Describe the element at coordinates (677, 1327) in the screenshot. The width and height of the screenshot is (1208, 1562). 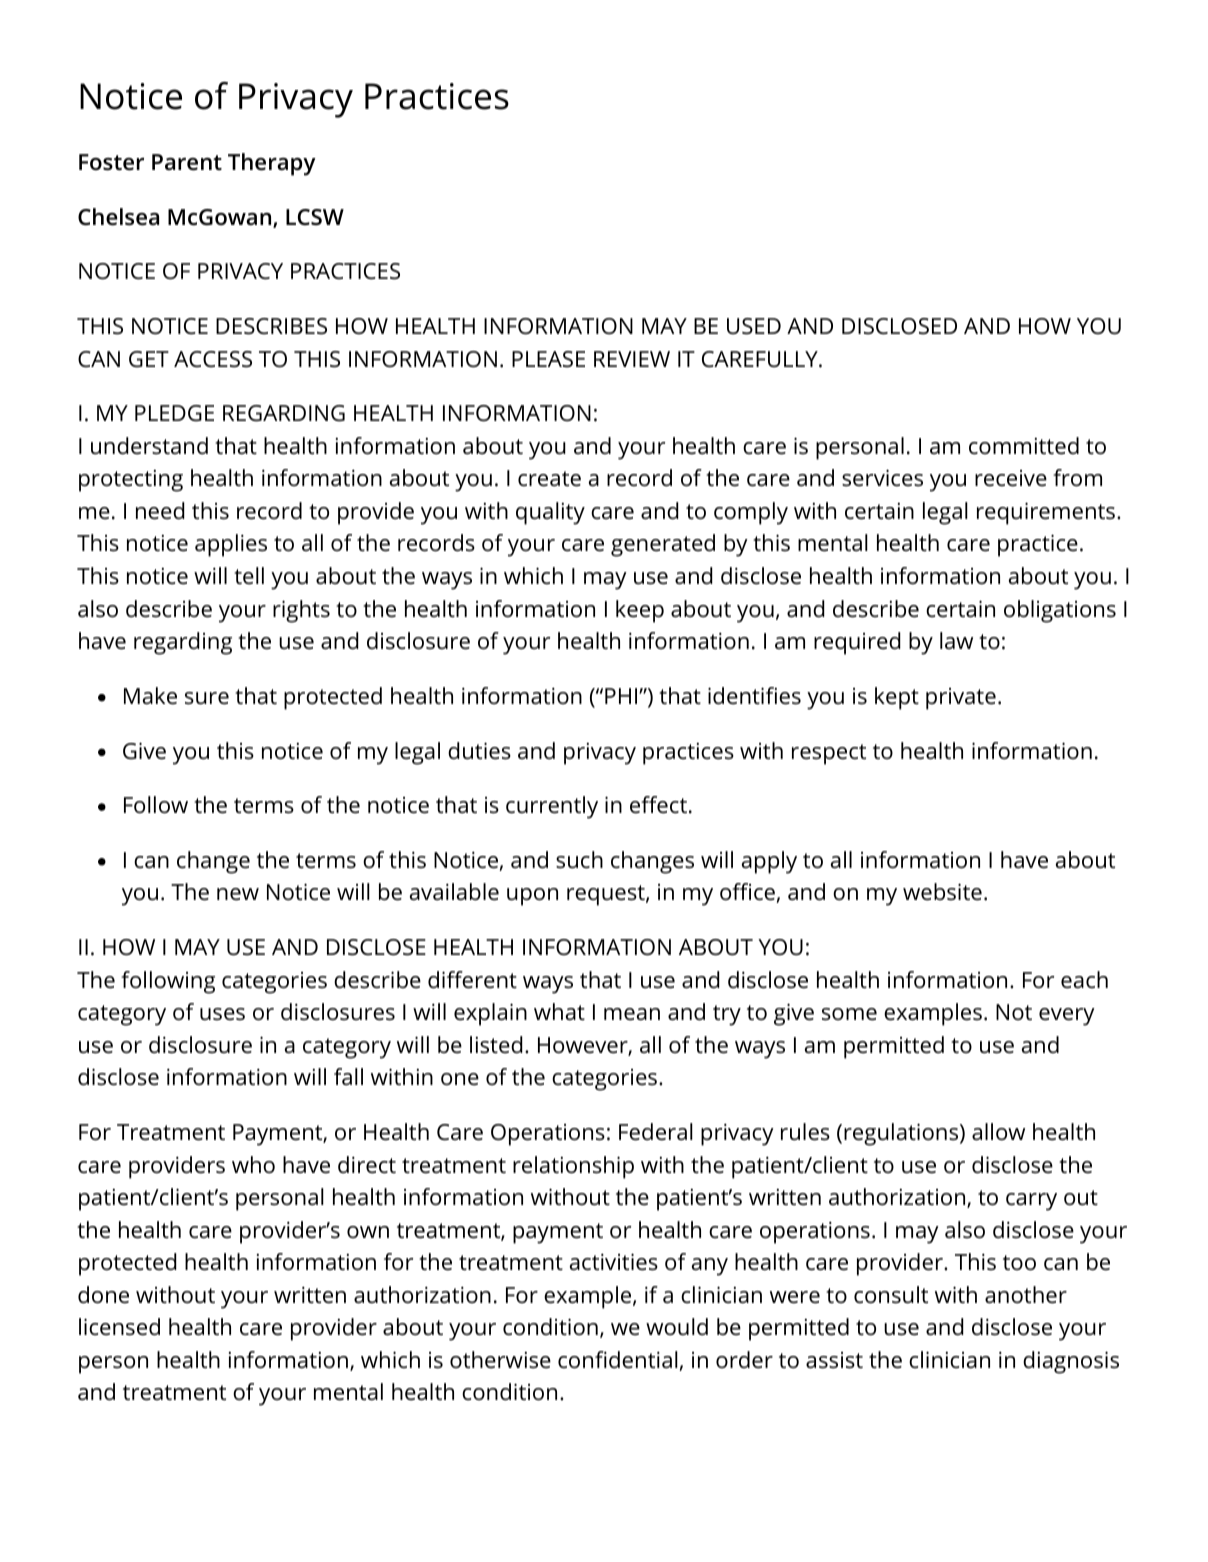
I see `would` at that location.
